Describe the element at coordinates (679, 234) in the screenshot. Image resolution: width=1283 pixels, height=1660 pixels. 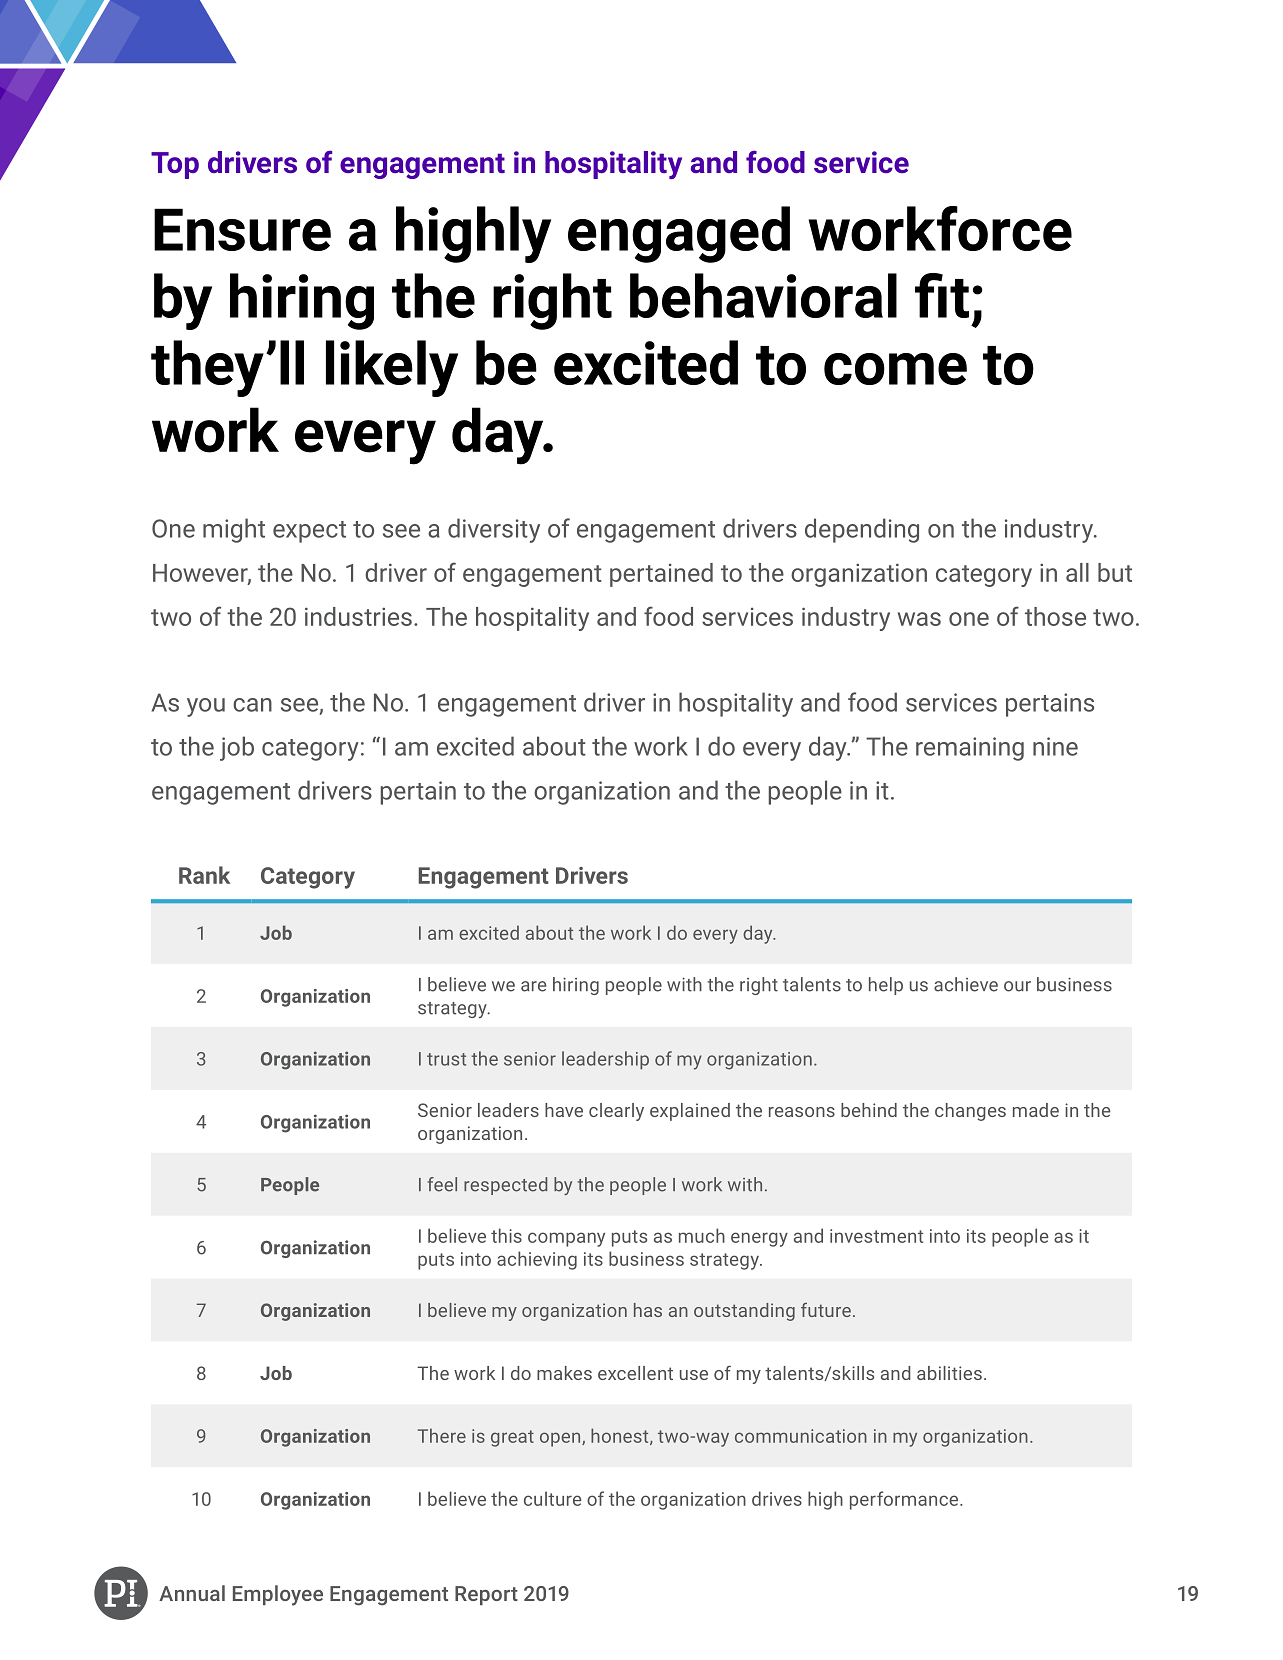
I see `engaged` at that location.
